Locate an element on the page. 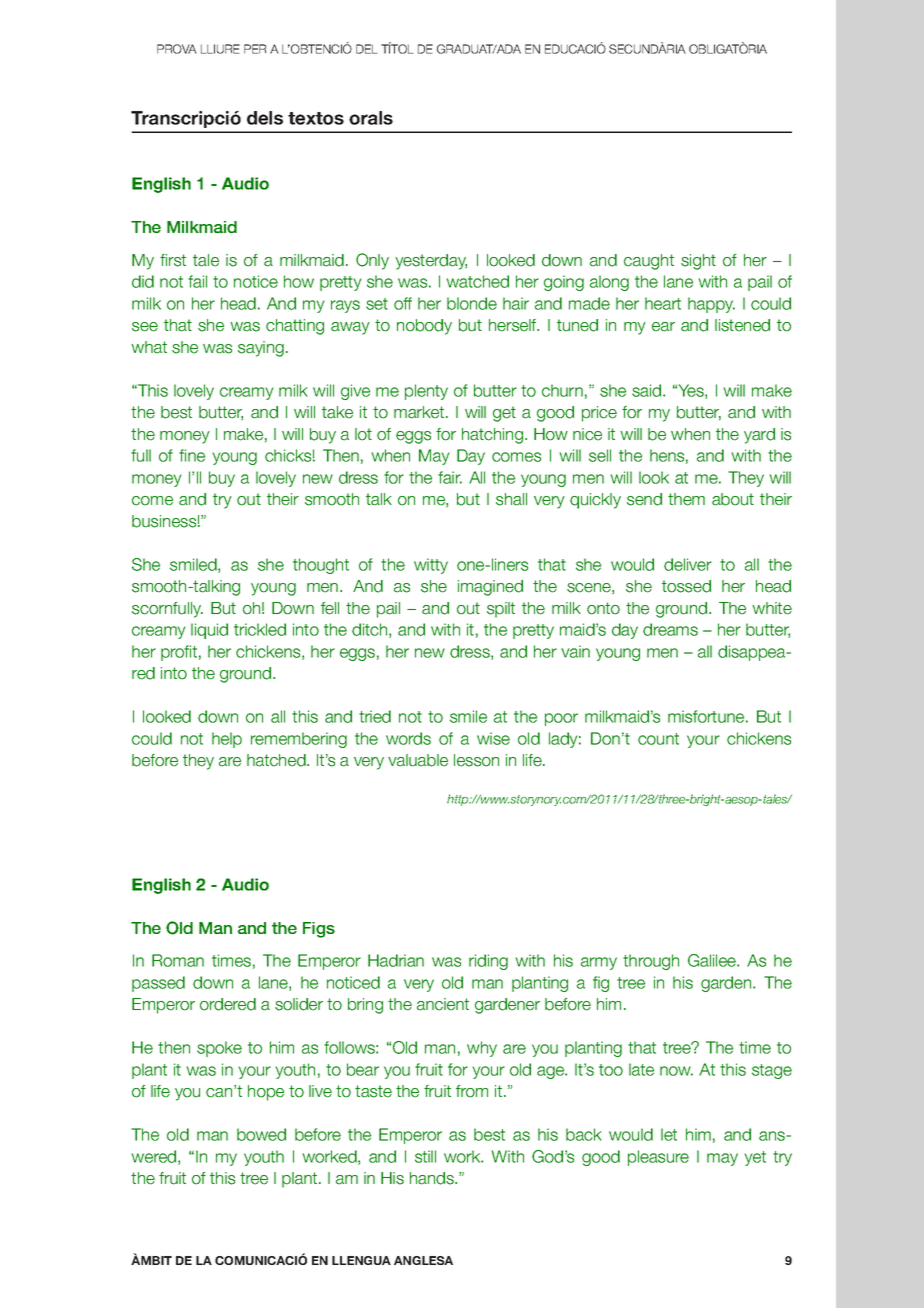  bowed is located at coordinates (261, 1134).
